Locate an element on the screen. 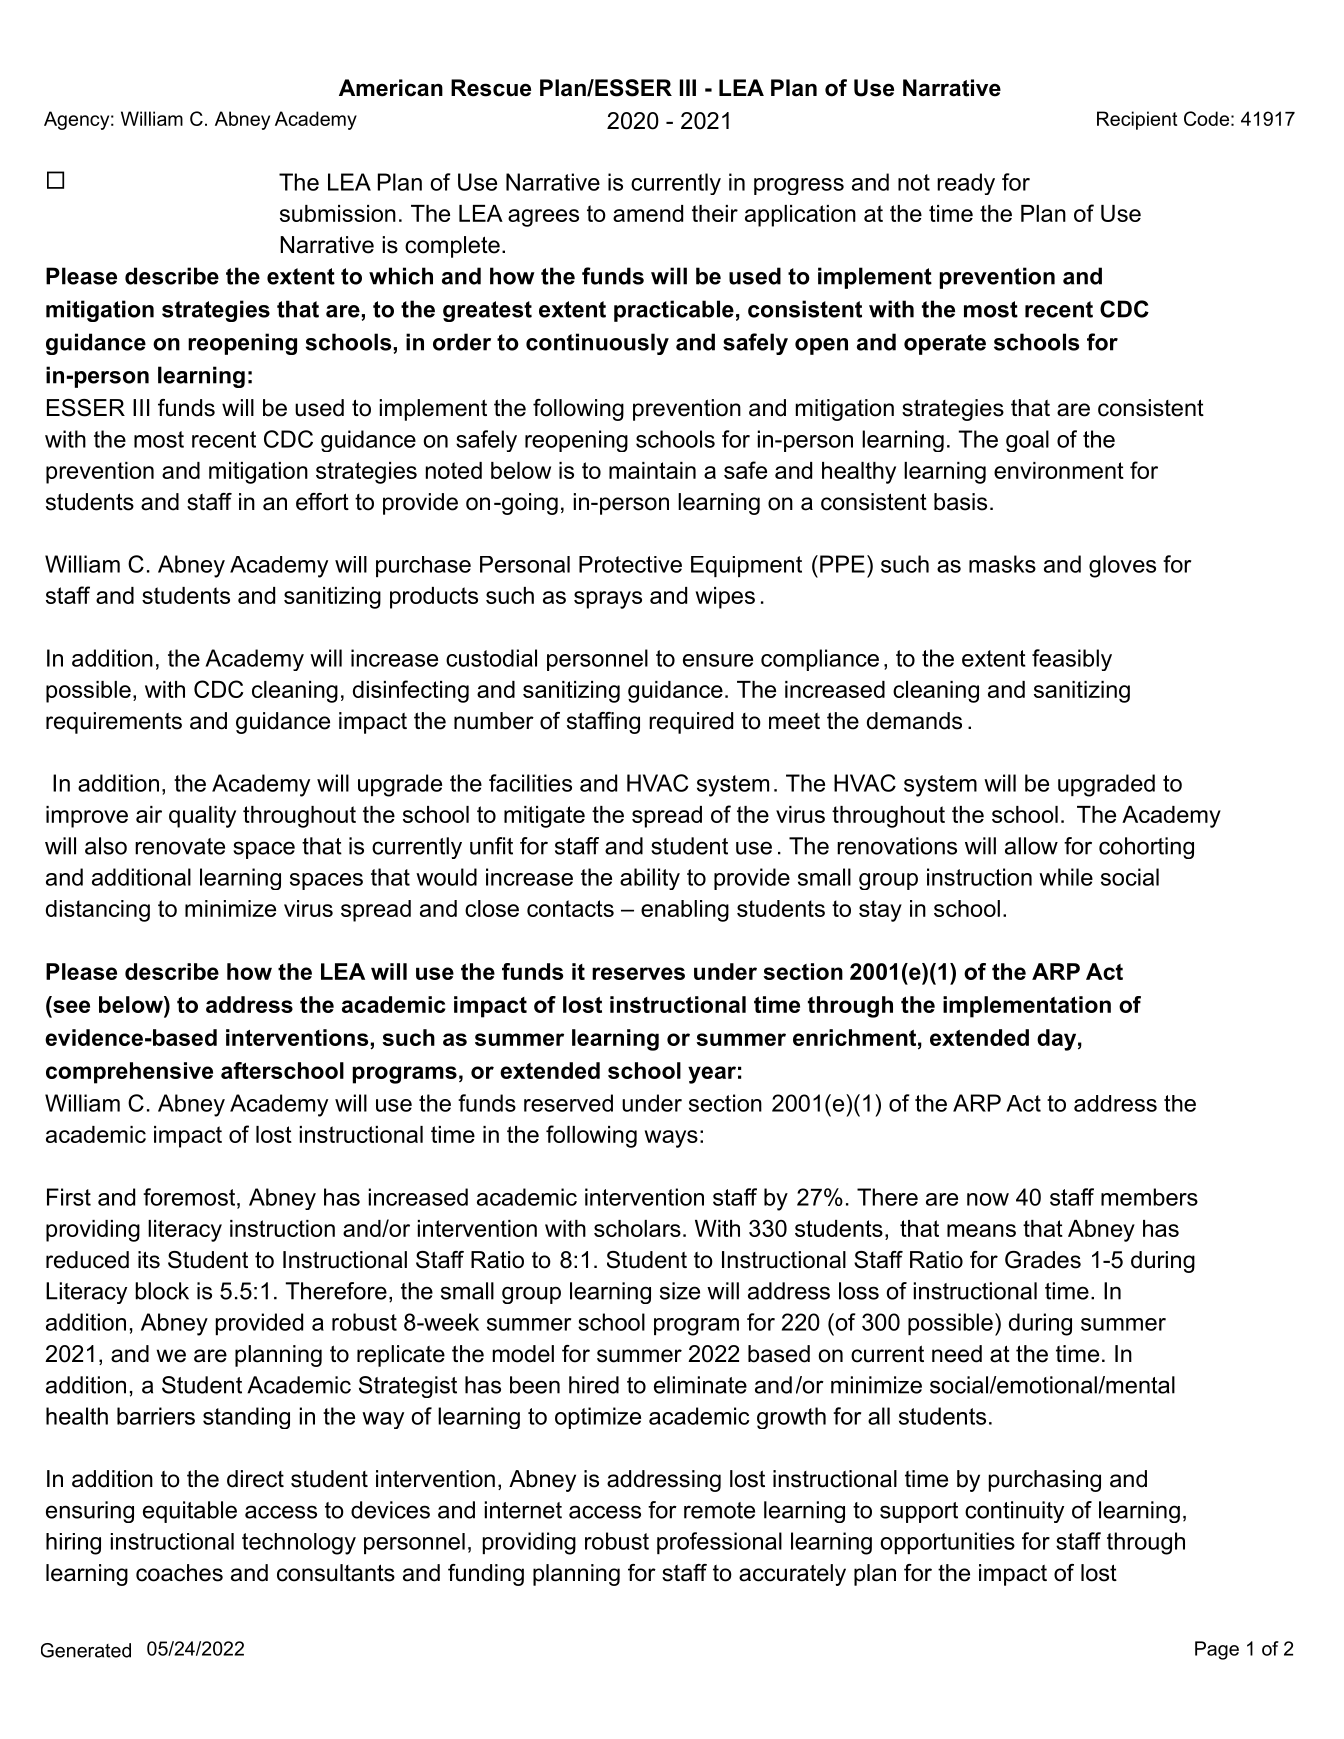 This screenshot has width=1344, height=1739. submission is located at coordinates (338, 213).
